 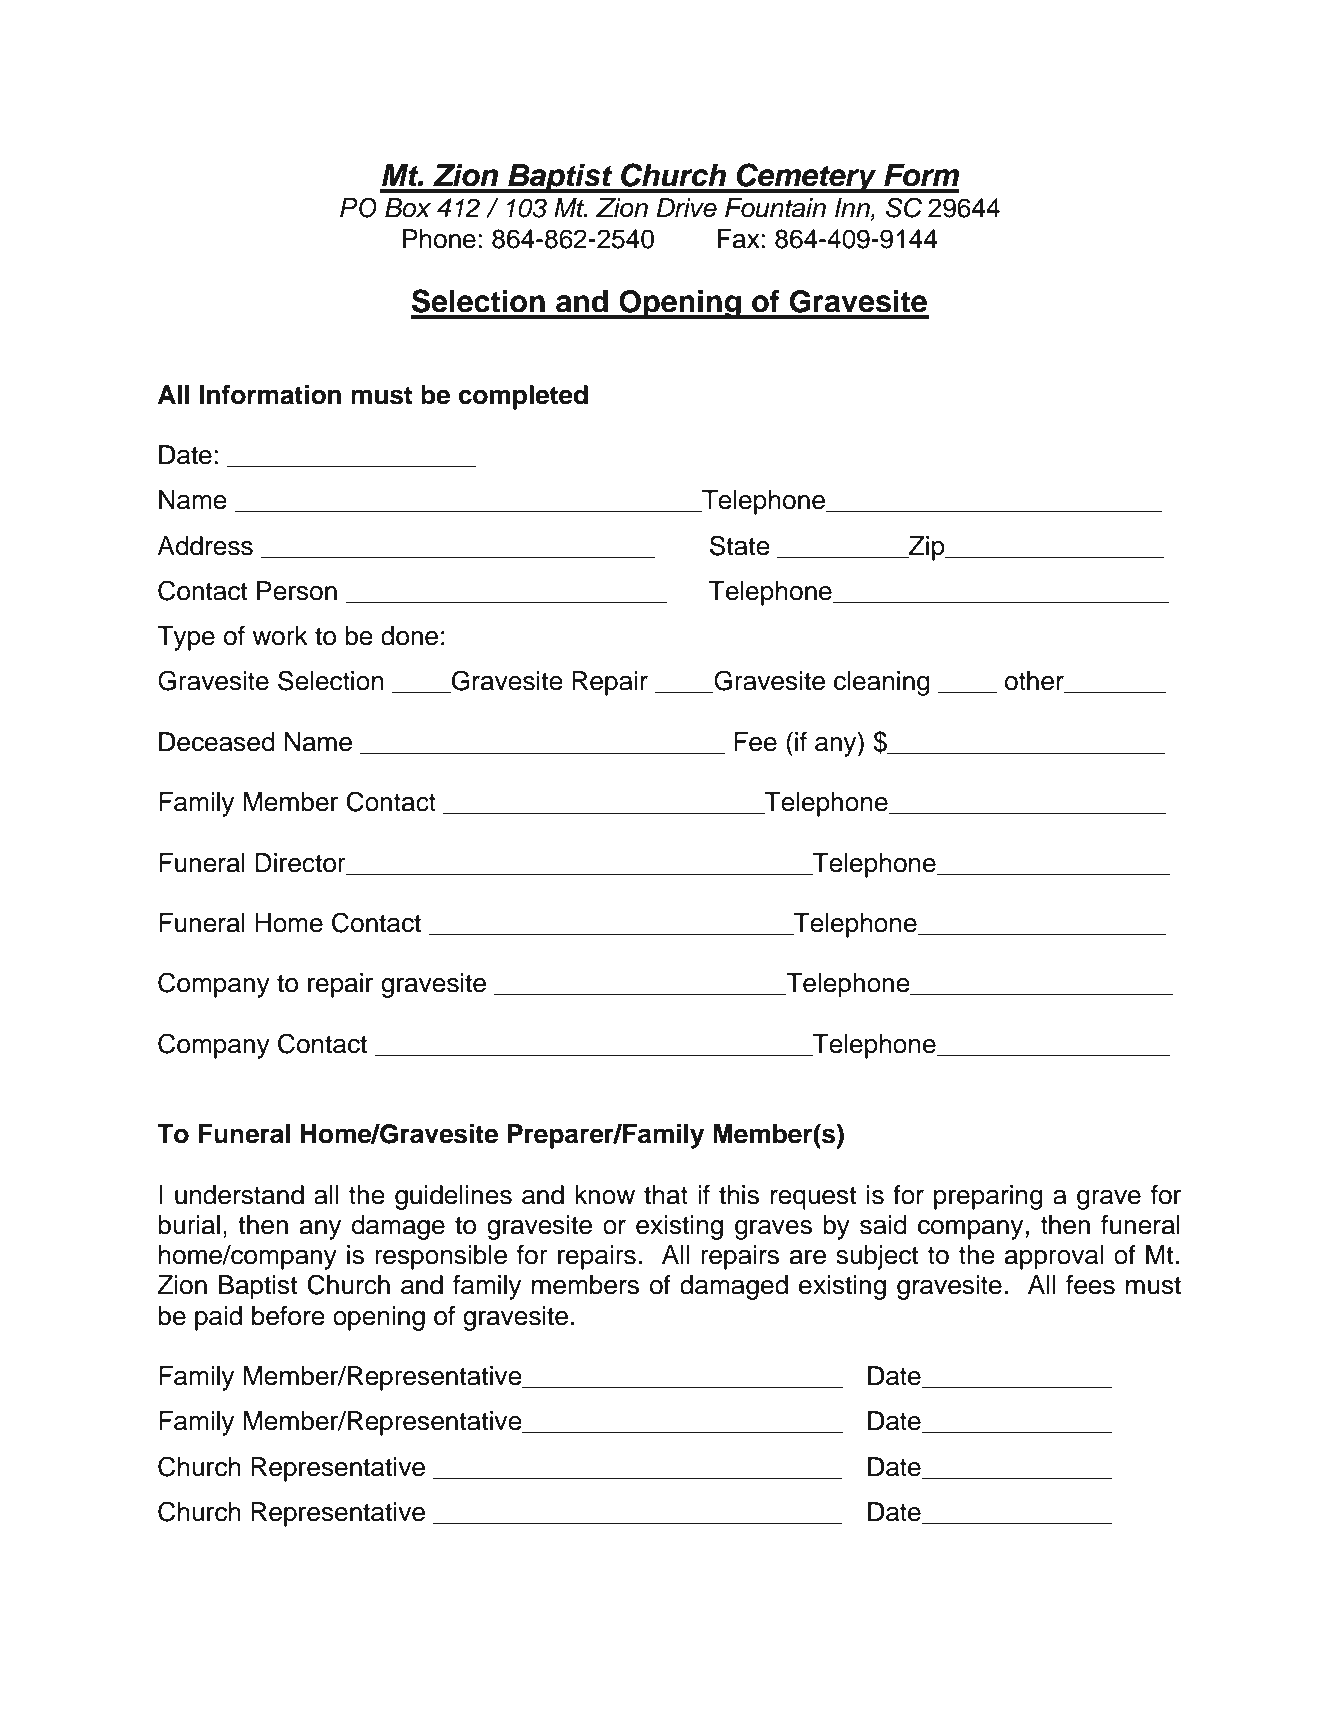 I want to click on that, so click(x=666, y=1195).
